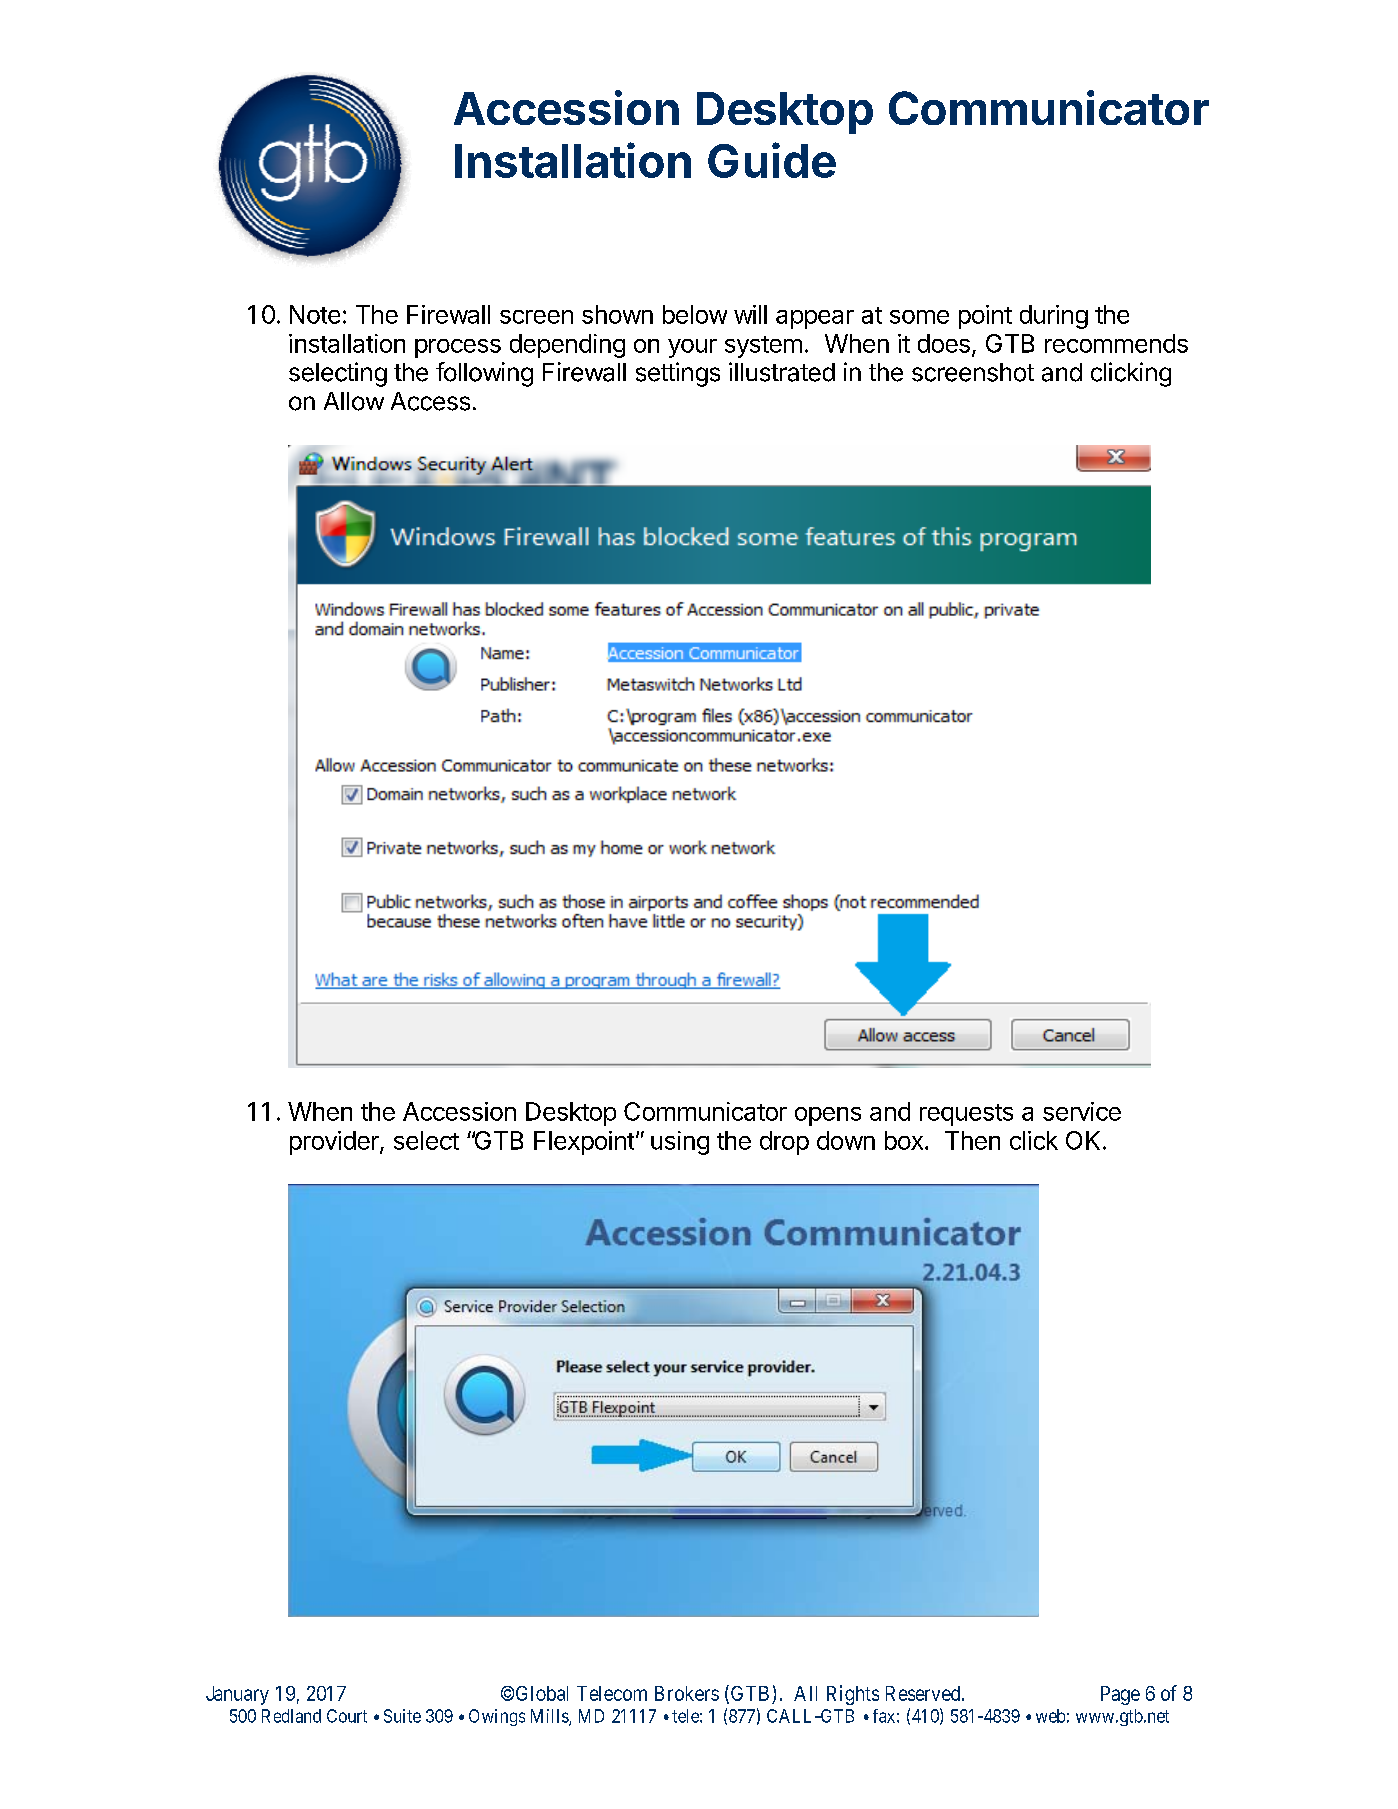  What do you see at coordinates (347, 1716) in the image?
I see `Court` at bounding box center [347, 1716].
